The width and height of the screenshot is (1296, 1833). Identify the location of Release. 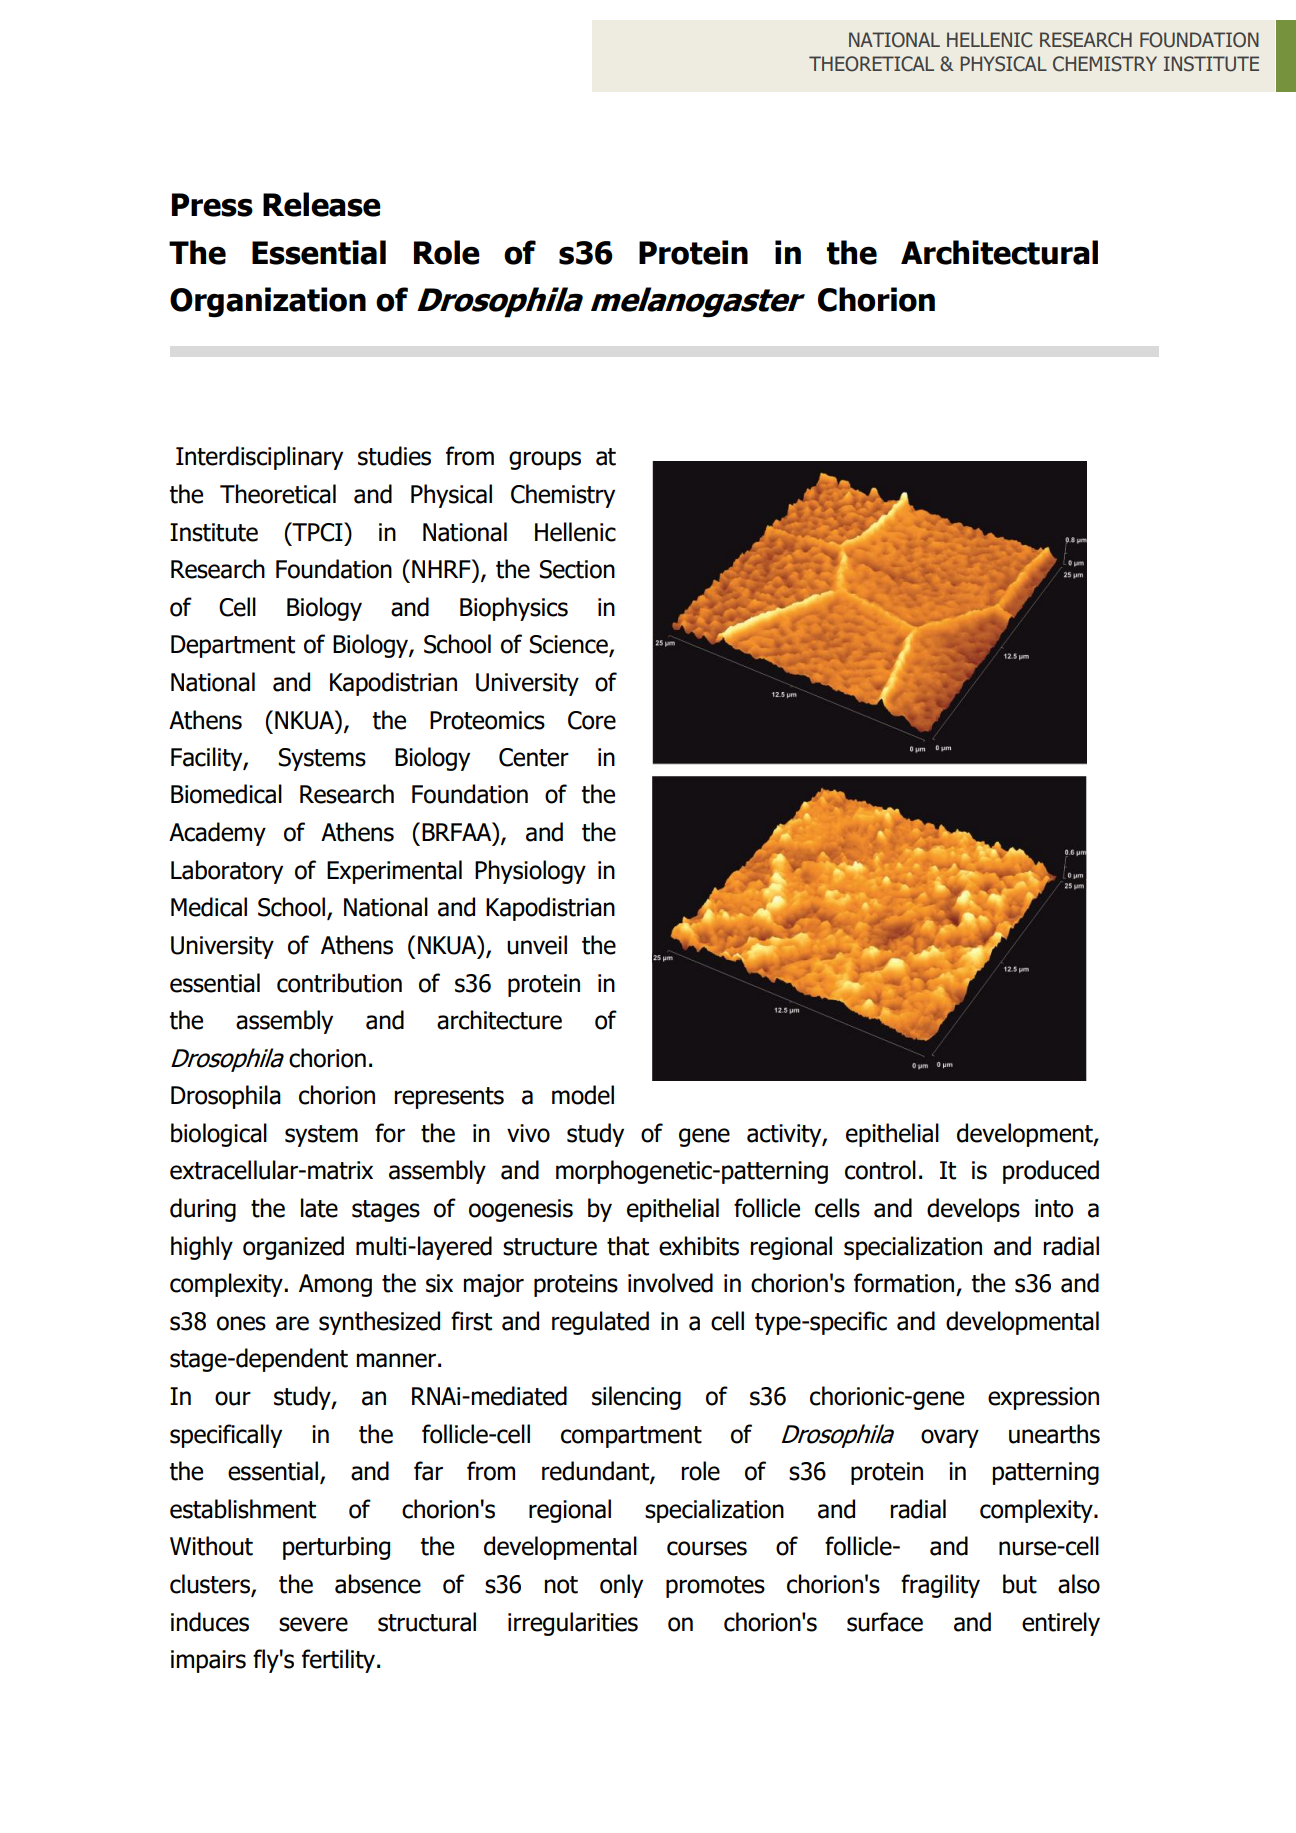
(322, 204).
